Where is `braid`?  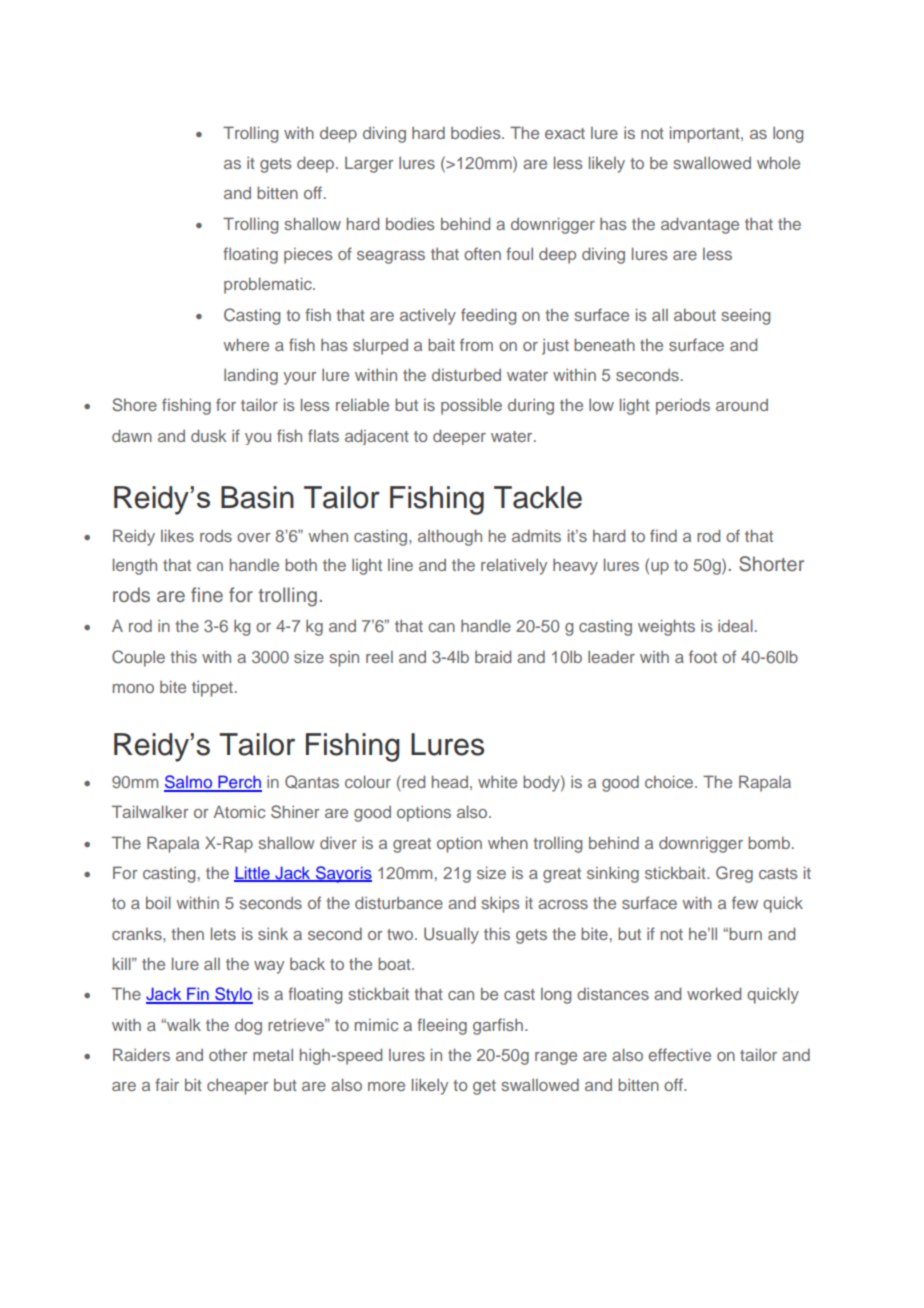 braid is located at coordinates (493, 656).
